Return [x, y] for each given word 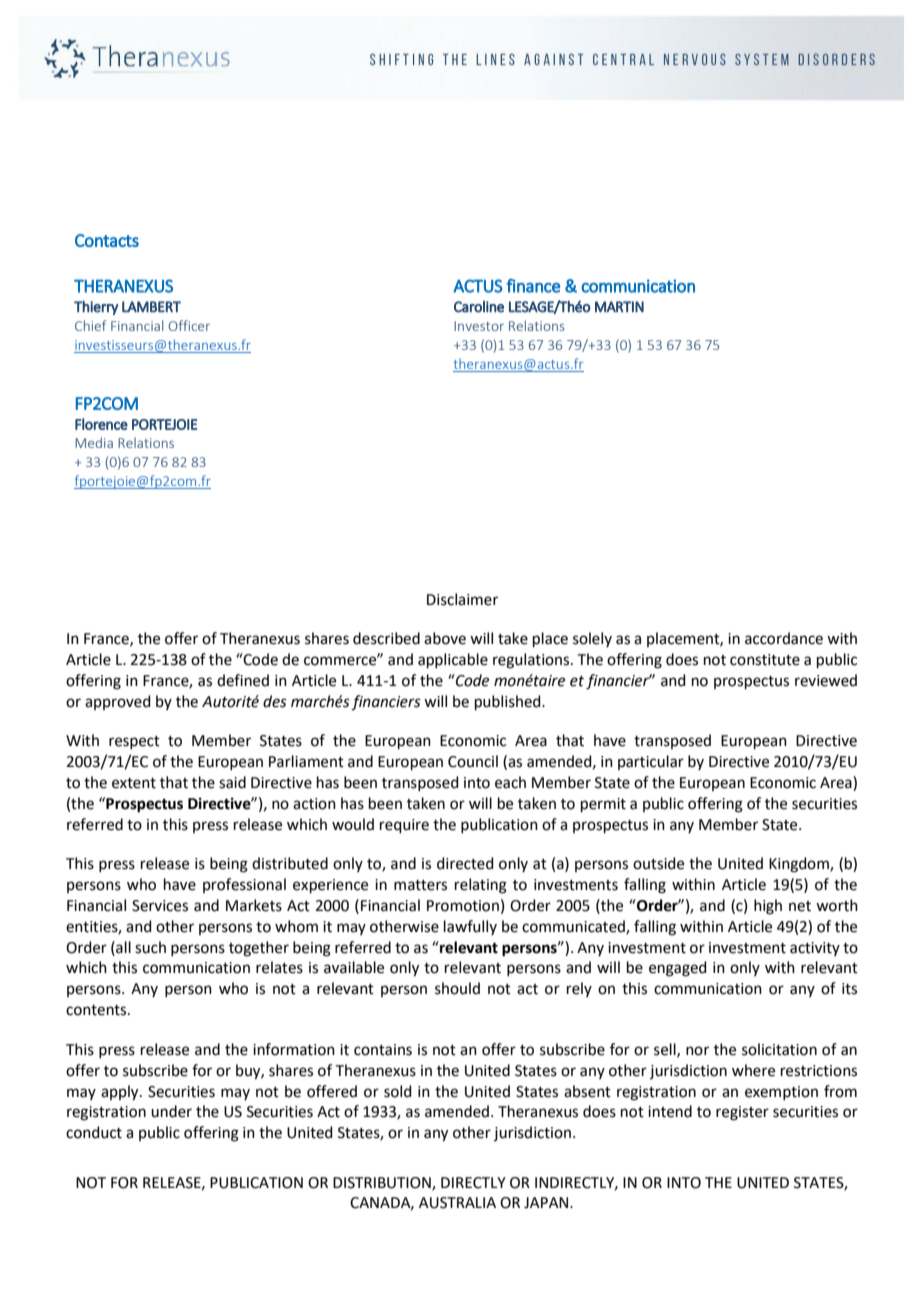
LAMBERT [151, 307]
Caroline [479, 307]
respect [134, 742]
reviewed [826, 680]
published [509, 702]
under [171, 1111]
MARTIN [619, 307]
